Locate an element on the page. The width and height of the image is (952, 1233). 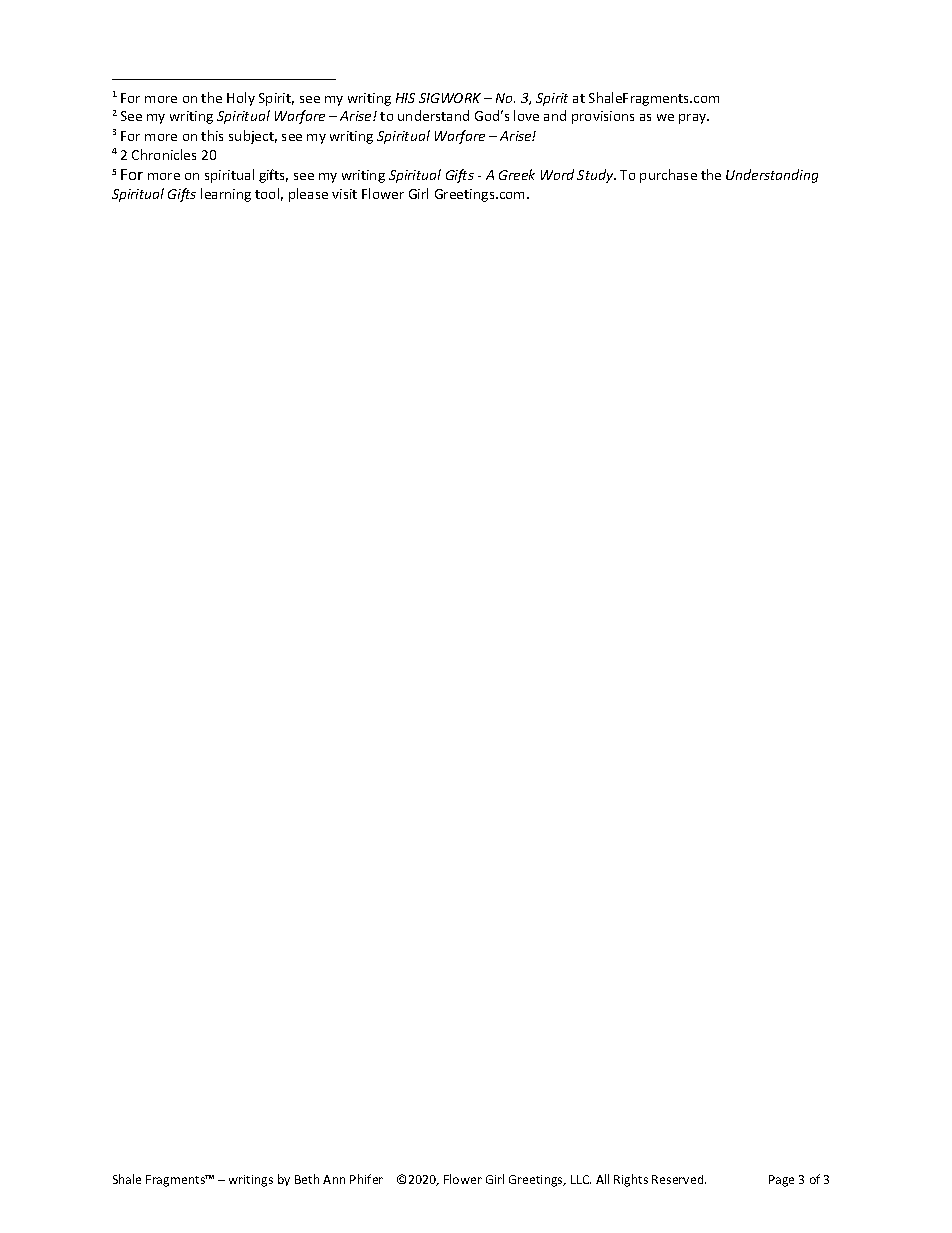
Study is located at coordinates (596, 176).
